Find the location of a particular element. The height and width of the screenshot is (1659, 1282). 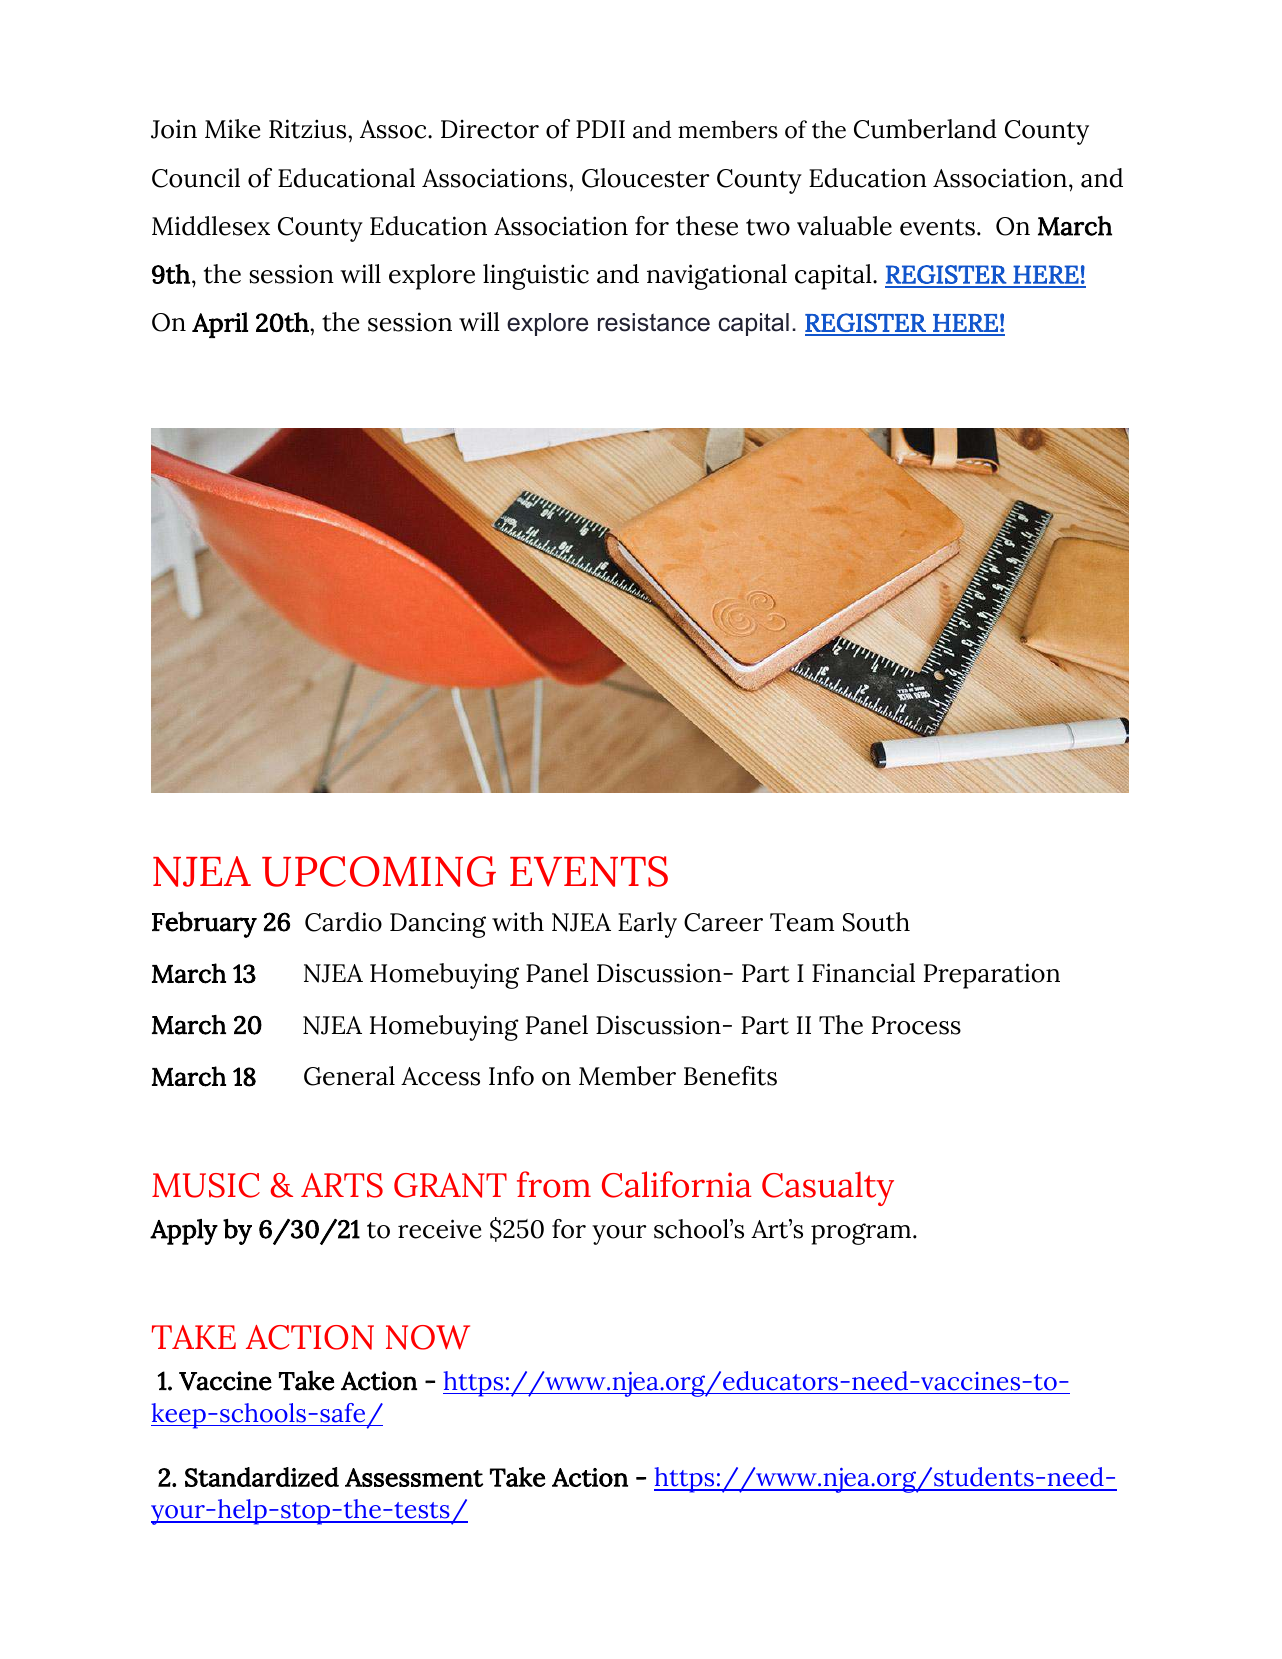

Standardized is located at coordinates (262, 1477).
